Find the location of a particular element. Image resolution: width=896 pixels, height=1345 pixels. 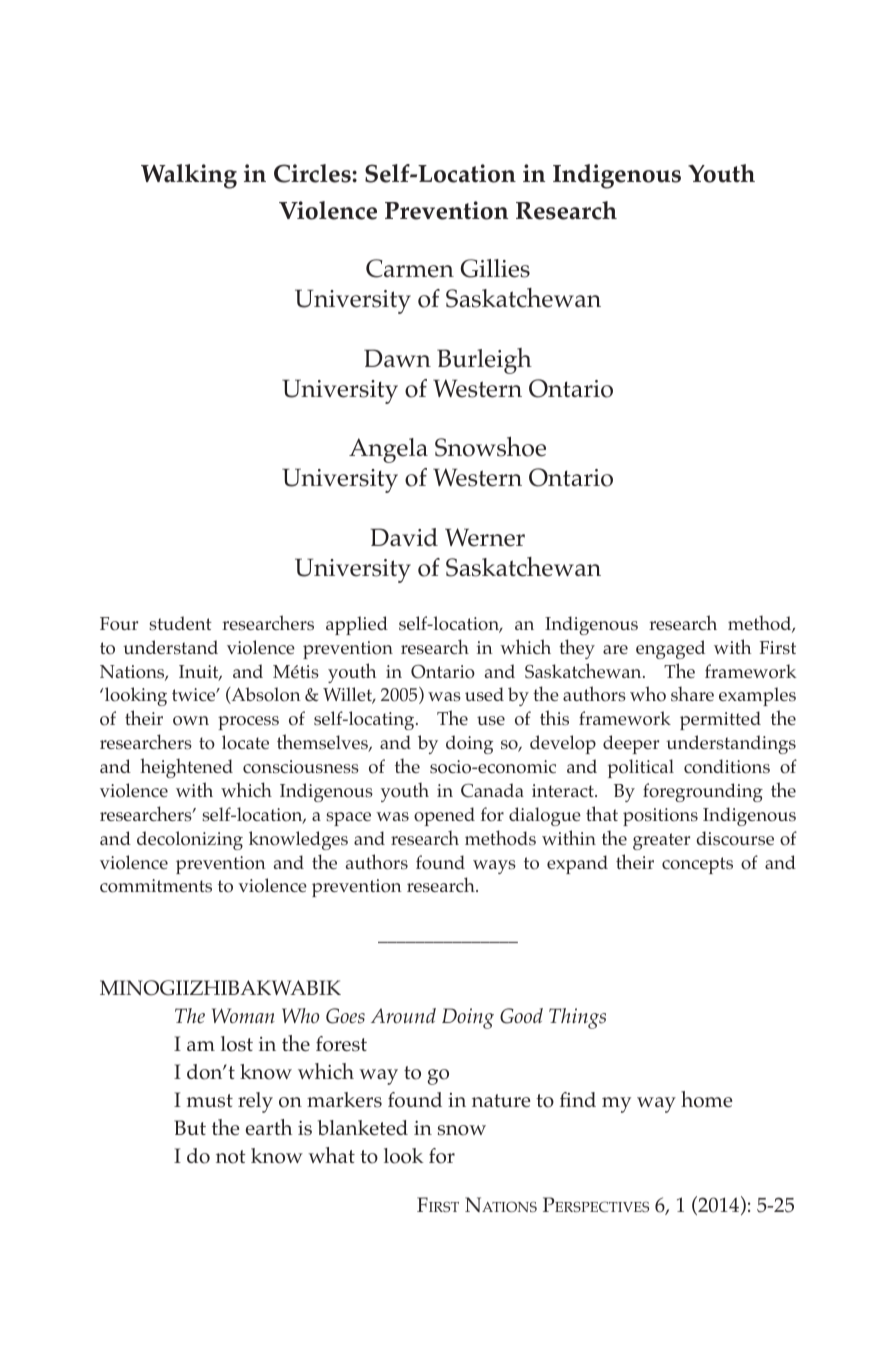

engaged is located at coordinates (670, 649).
